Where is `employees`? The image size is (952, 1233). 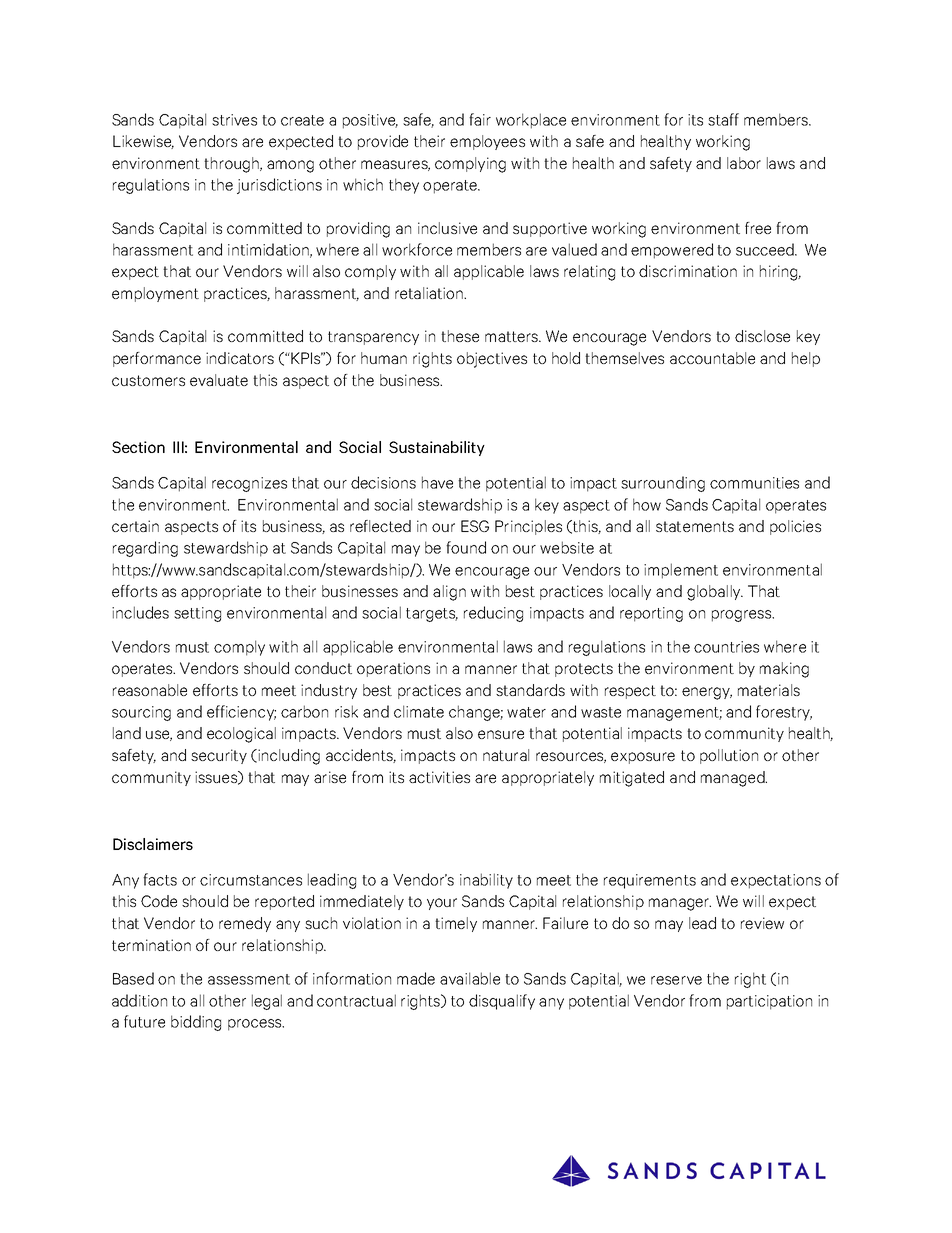 employees is located at coordinates (487, 142).
